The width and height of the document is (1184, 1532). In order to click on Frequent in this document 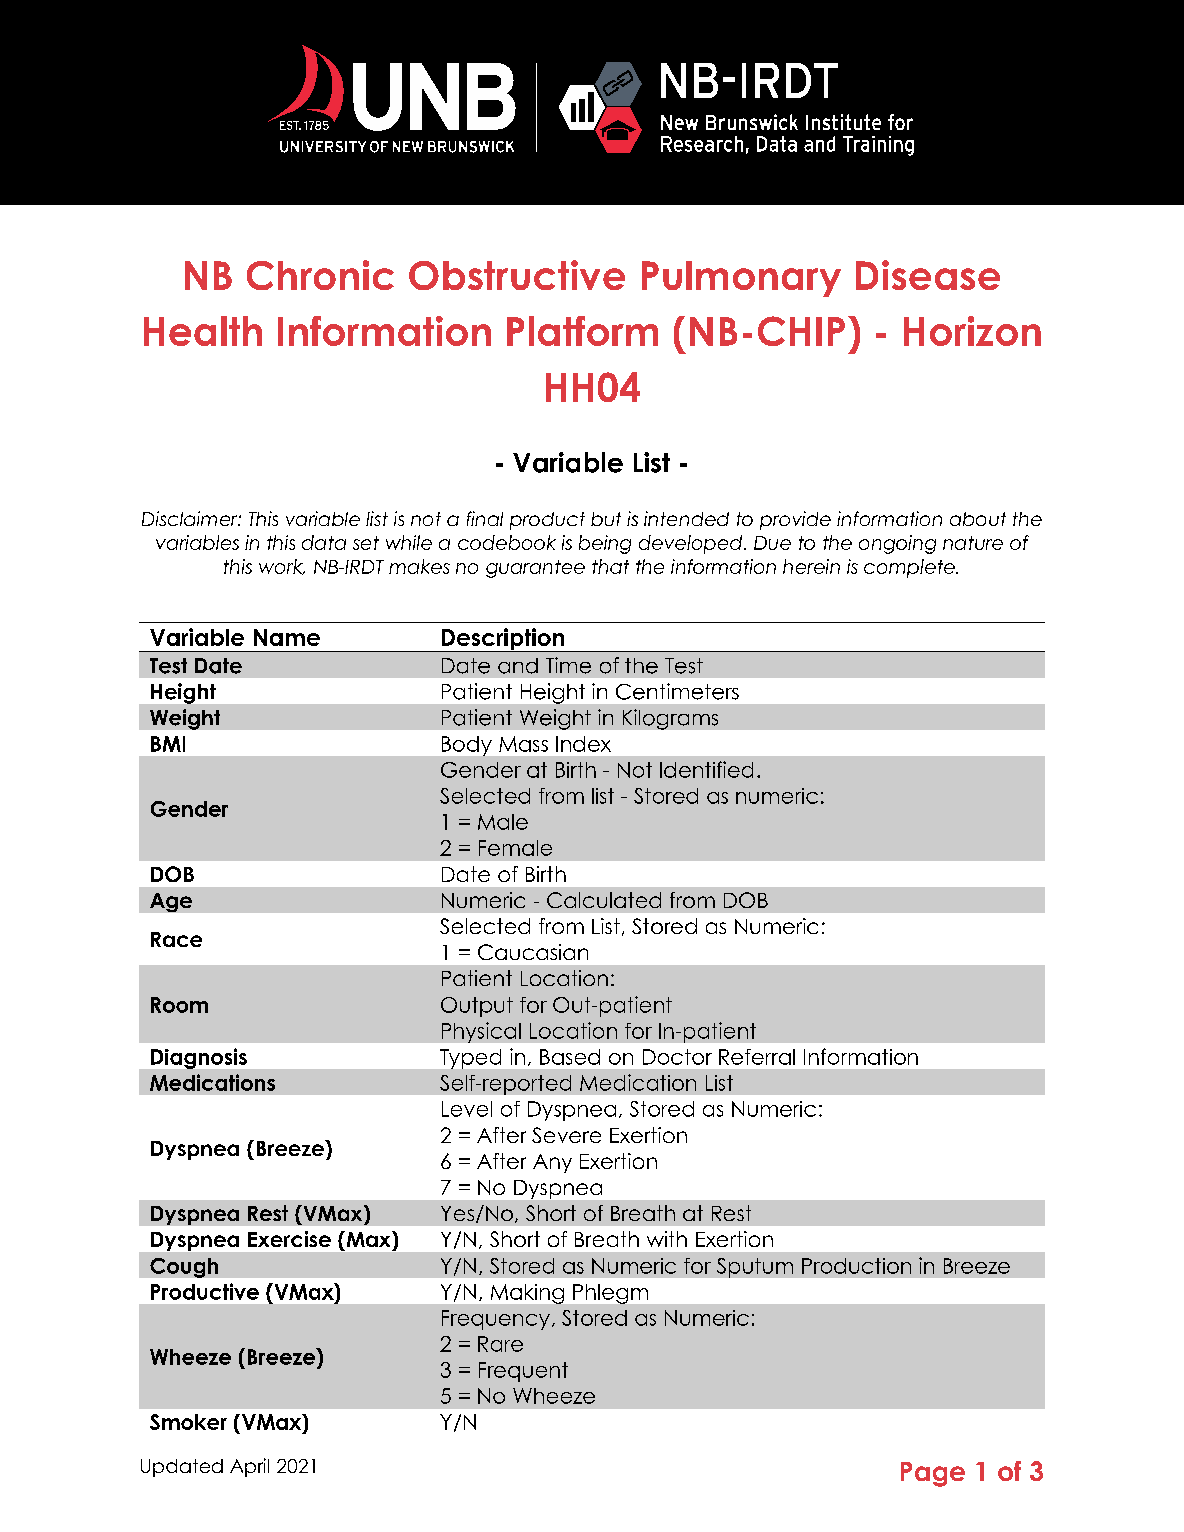, I will do `click(523, 1372)`.
